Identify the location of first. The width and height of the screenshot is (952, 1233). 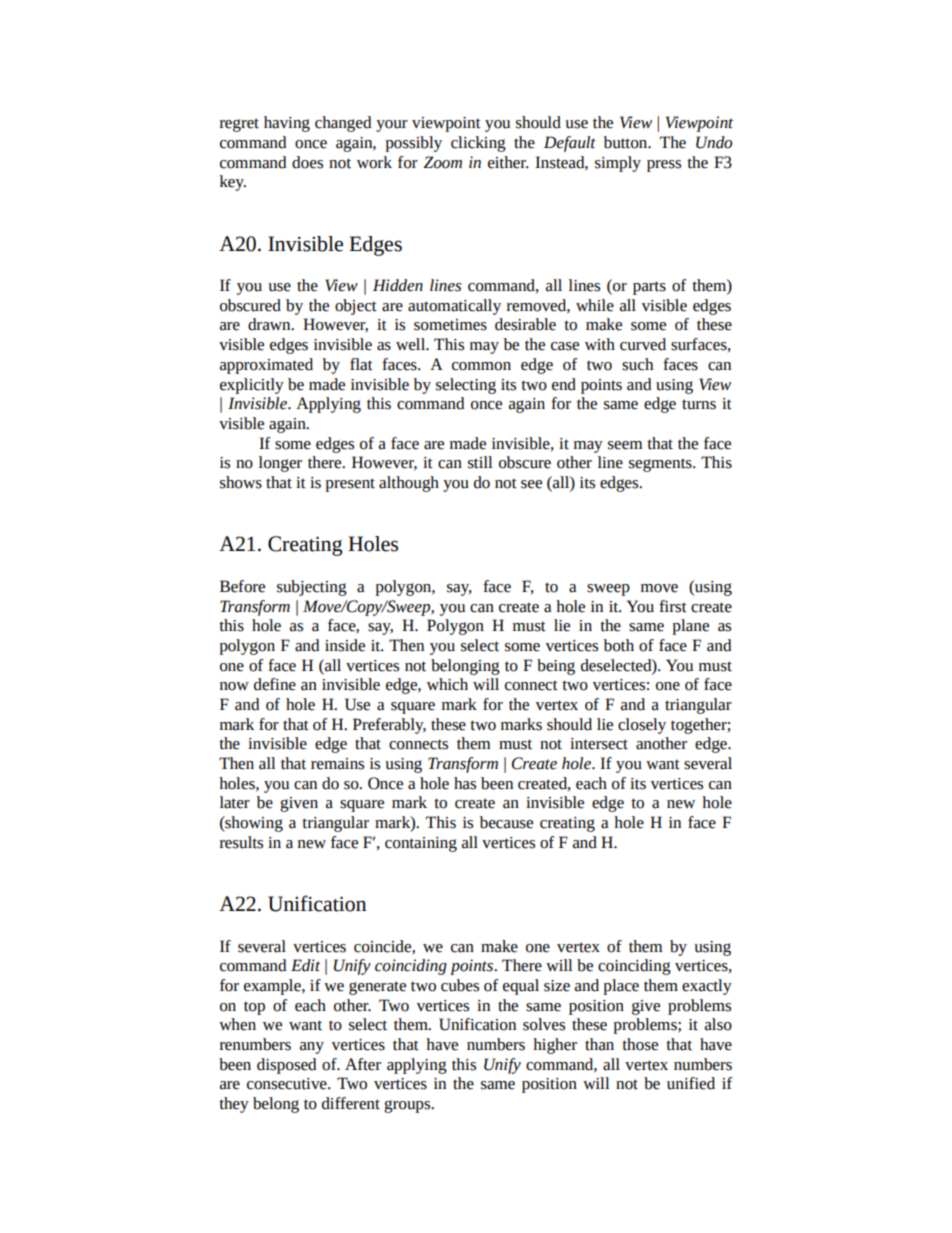
(673, 606).
